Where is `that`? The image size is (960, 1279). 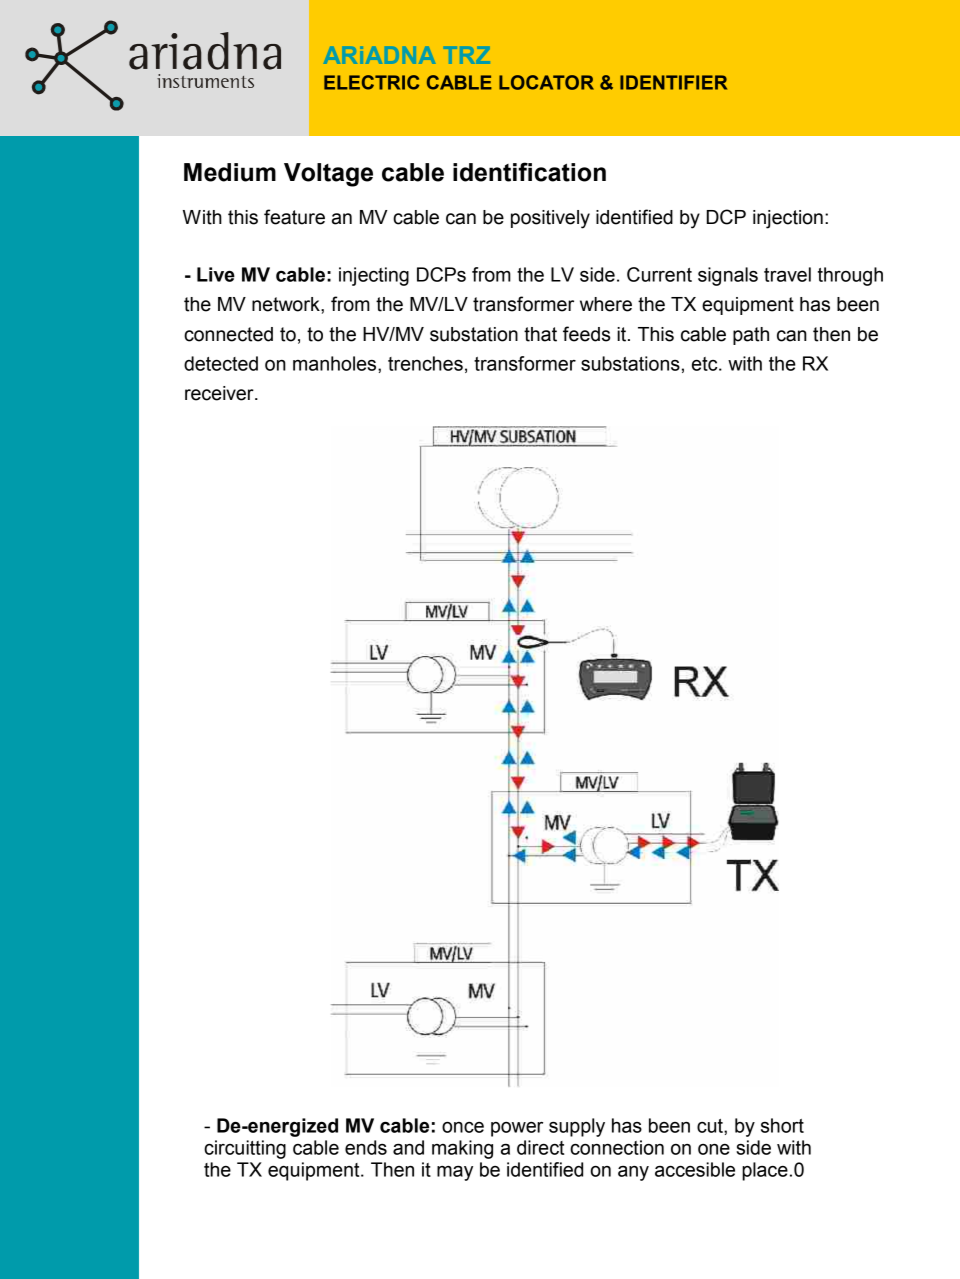 that is located at coordinates (540, 334).
